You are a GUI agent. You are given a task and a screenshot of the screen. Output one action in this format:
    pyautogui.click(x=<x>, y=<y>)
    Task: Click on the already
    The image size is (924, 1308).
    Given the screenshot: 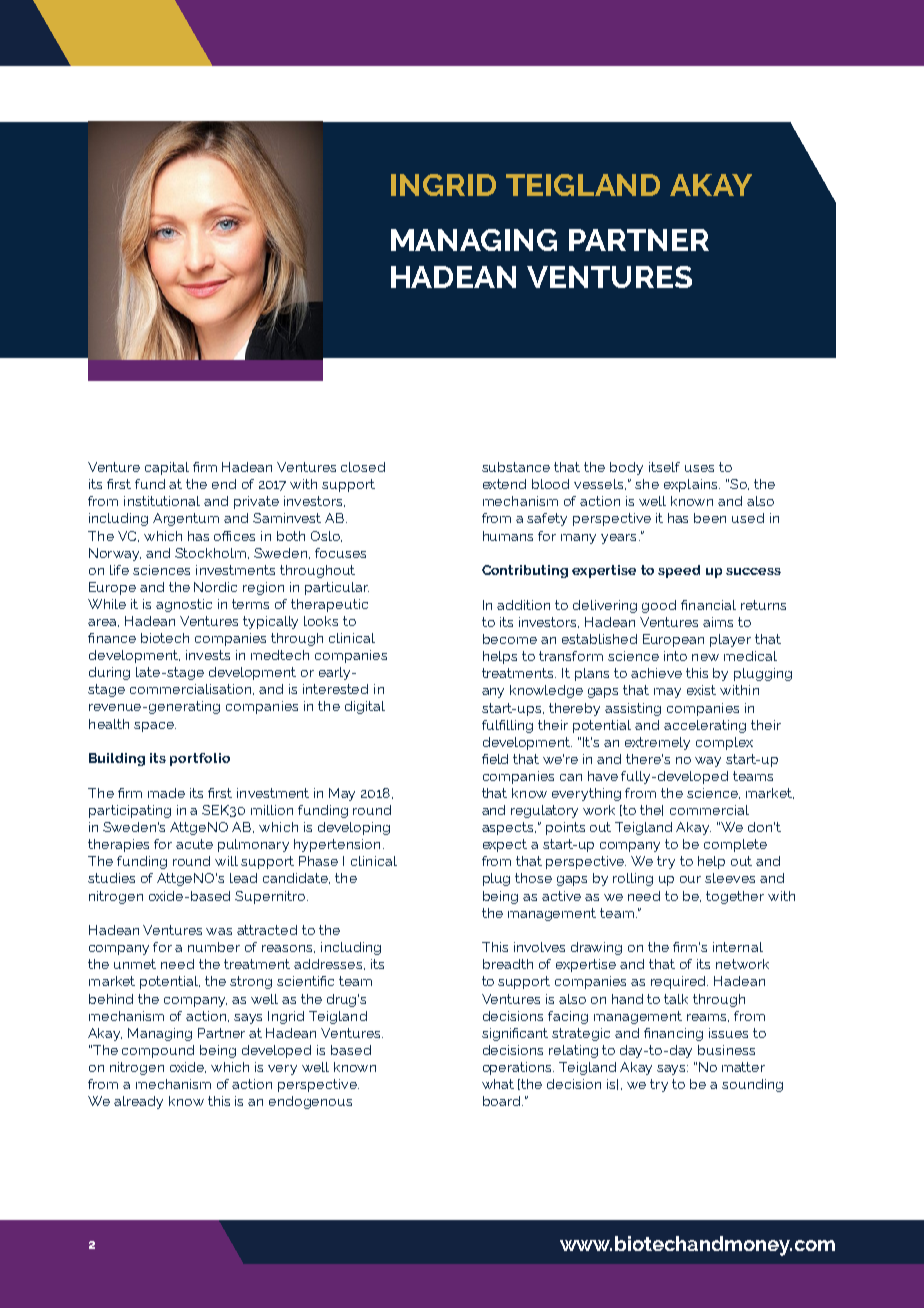 What is the action you would take?
    pyautogui.click(x=138, y=1102)
